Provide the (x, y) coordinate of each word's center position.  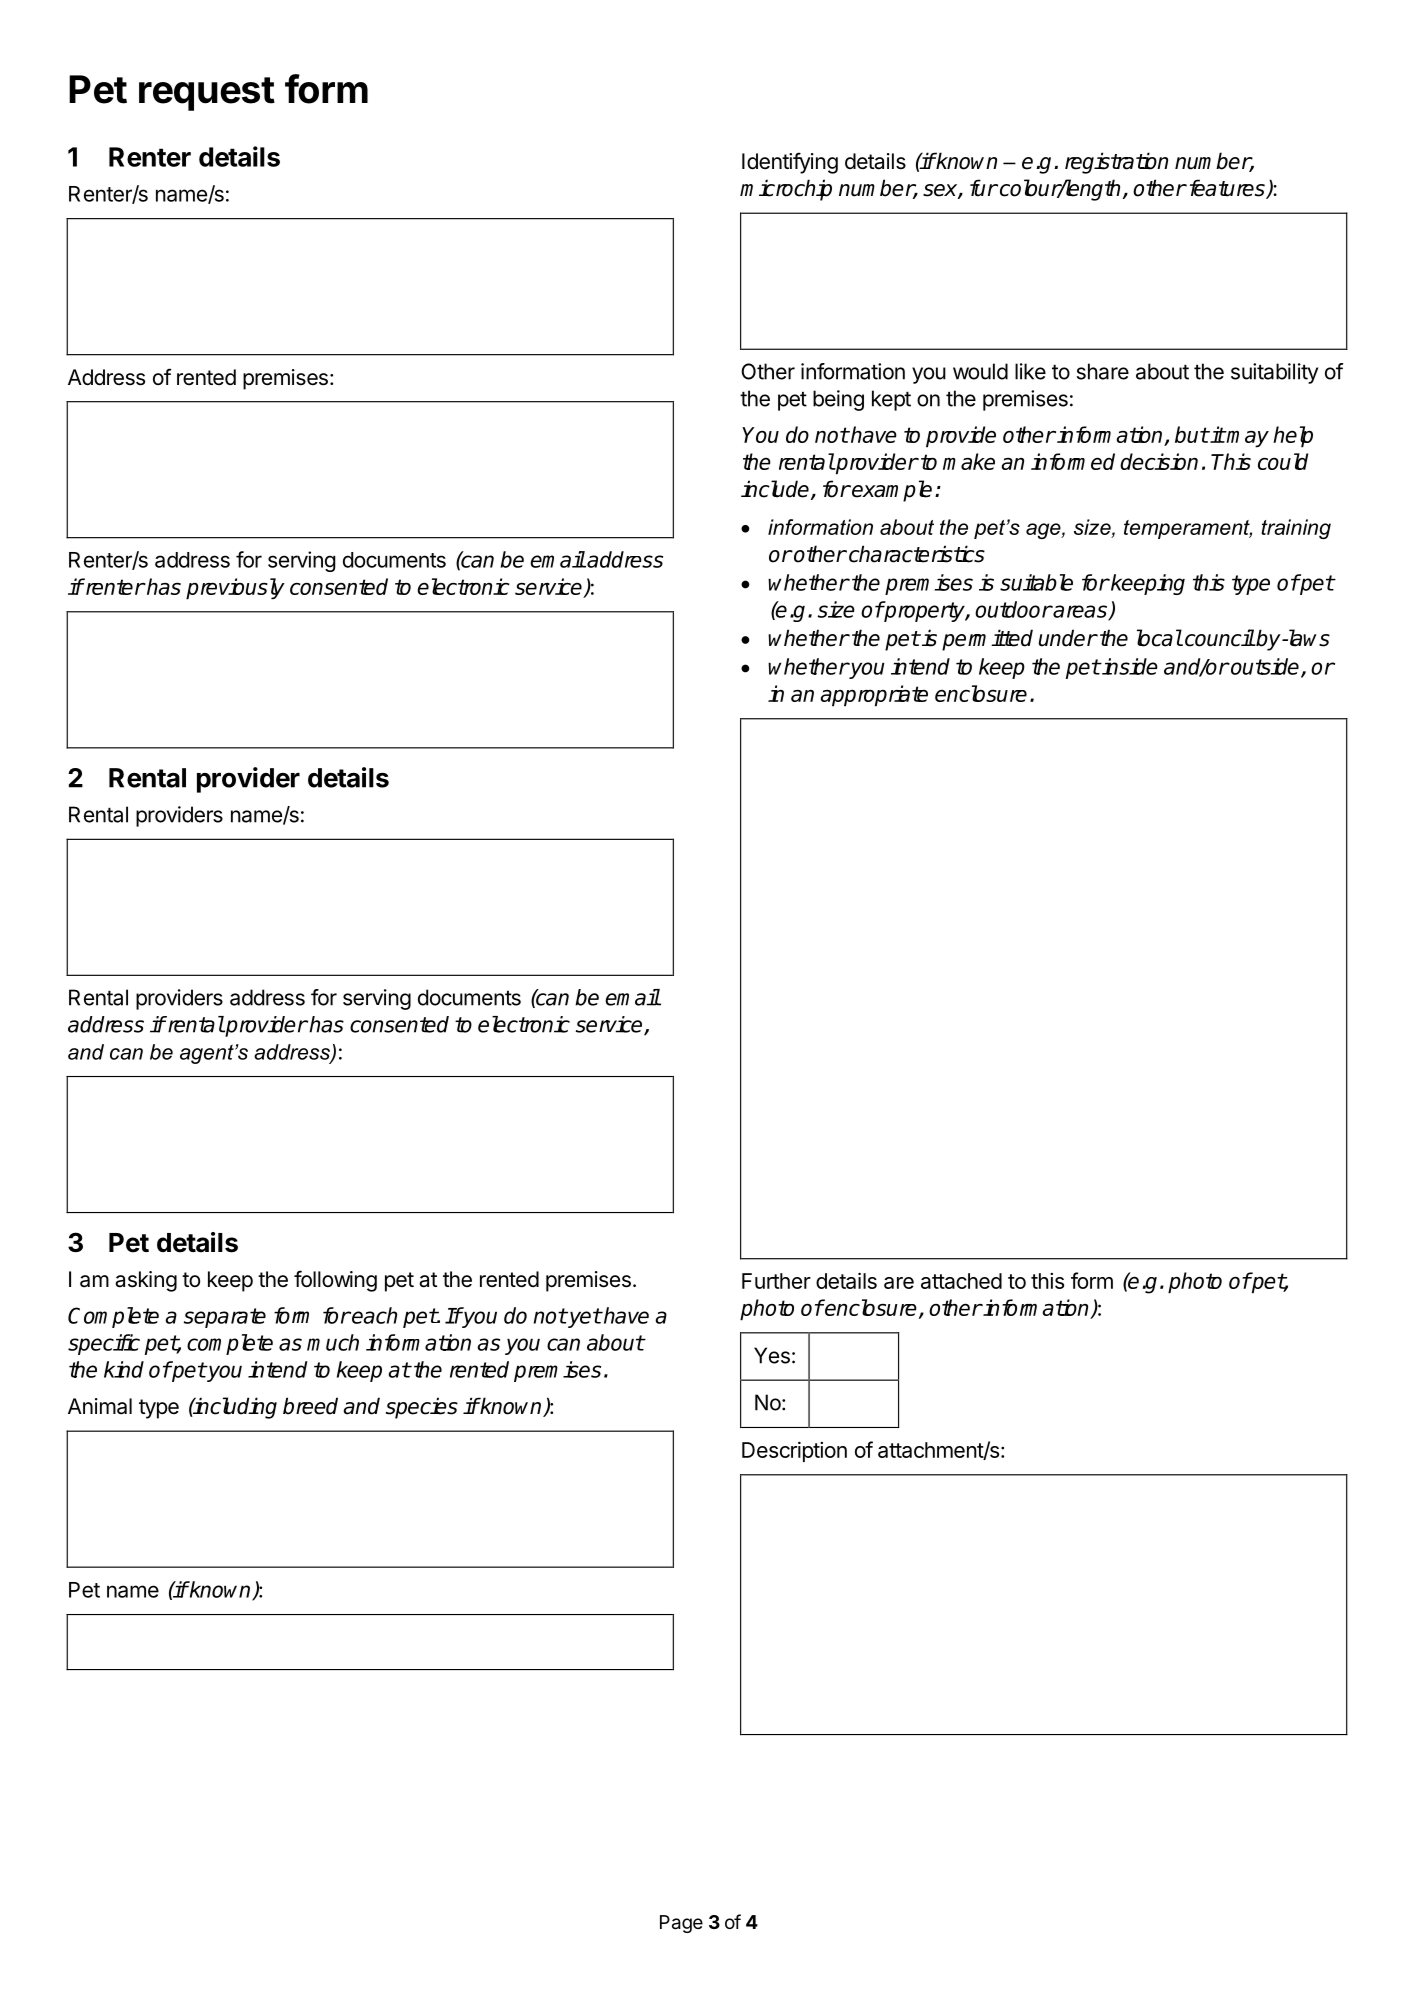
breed (310, 1406)
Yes (772, 1355)
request (207, 94)
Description (794, 1451)
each (373, 1315)
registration (1116, 163)
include (775, 489)
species (422, 1408)
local (1159, 638)
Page (681, 1924)
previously (235, 589)
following (335, 1281)
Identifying (790, 163)
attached (961, 1281)
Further (776, 1281)
